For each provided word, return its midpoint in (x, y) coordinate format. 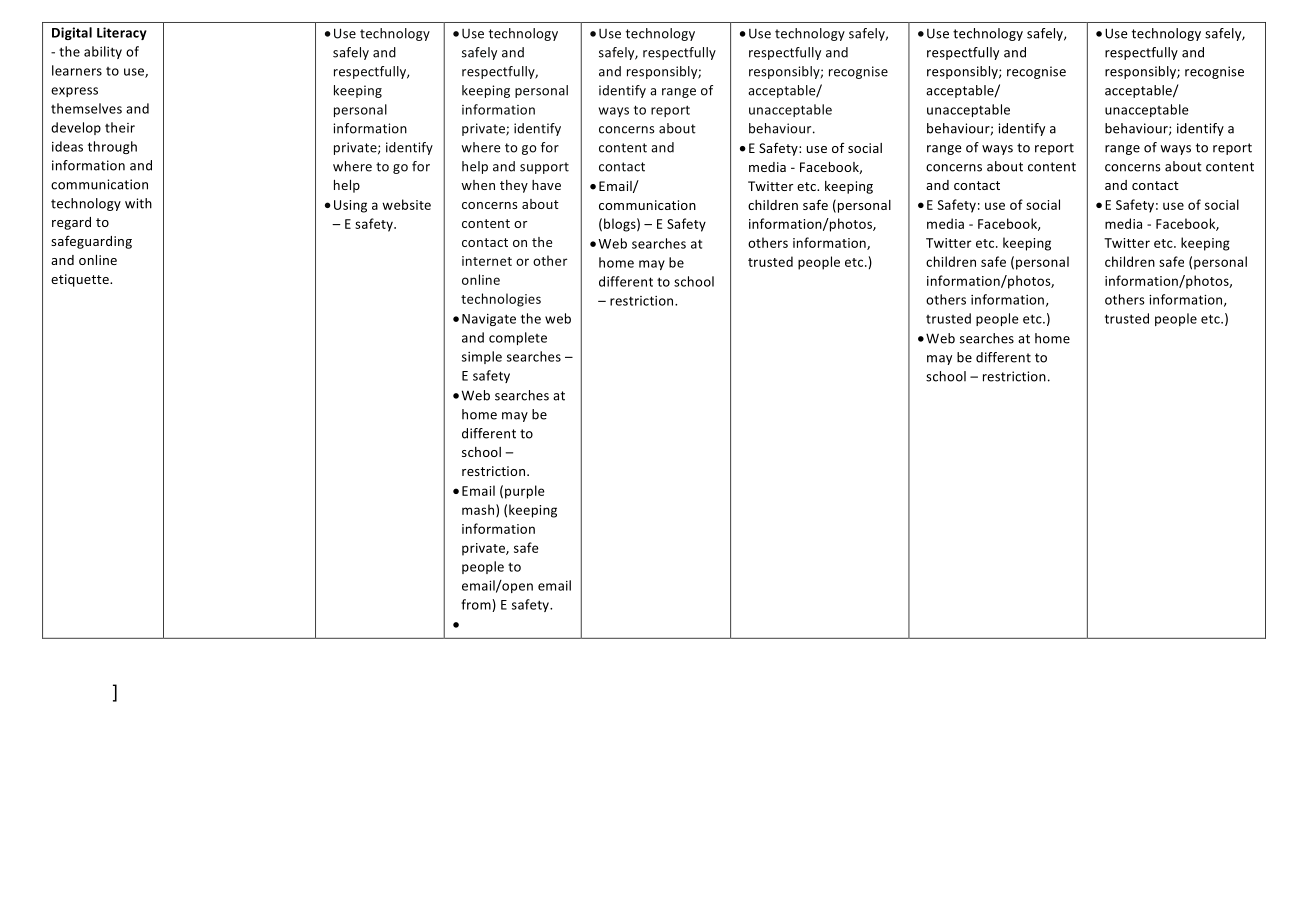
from (477, 605)
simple (482, 357)
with (138, 203)
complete (518, 338)
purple (525, 492)
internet (487, 261)
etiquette (81, 280)
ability (103, 52)
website (406, 204)
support (544, 168)
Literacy (122, 33)
